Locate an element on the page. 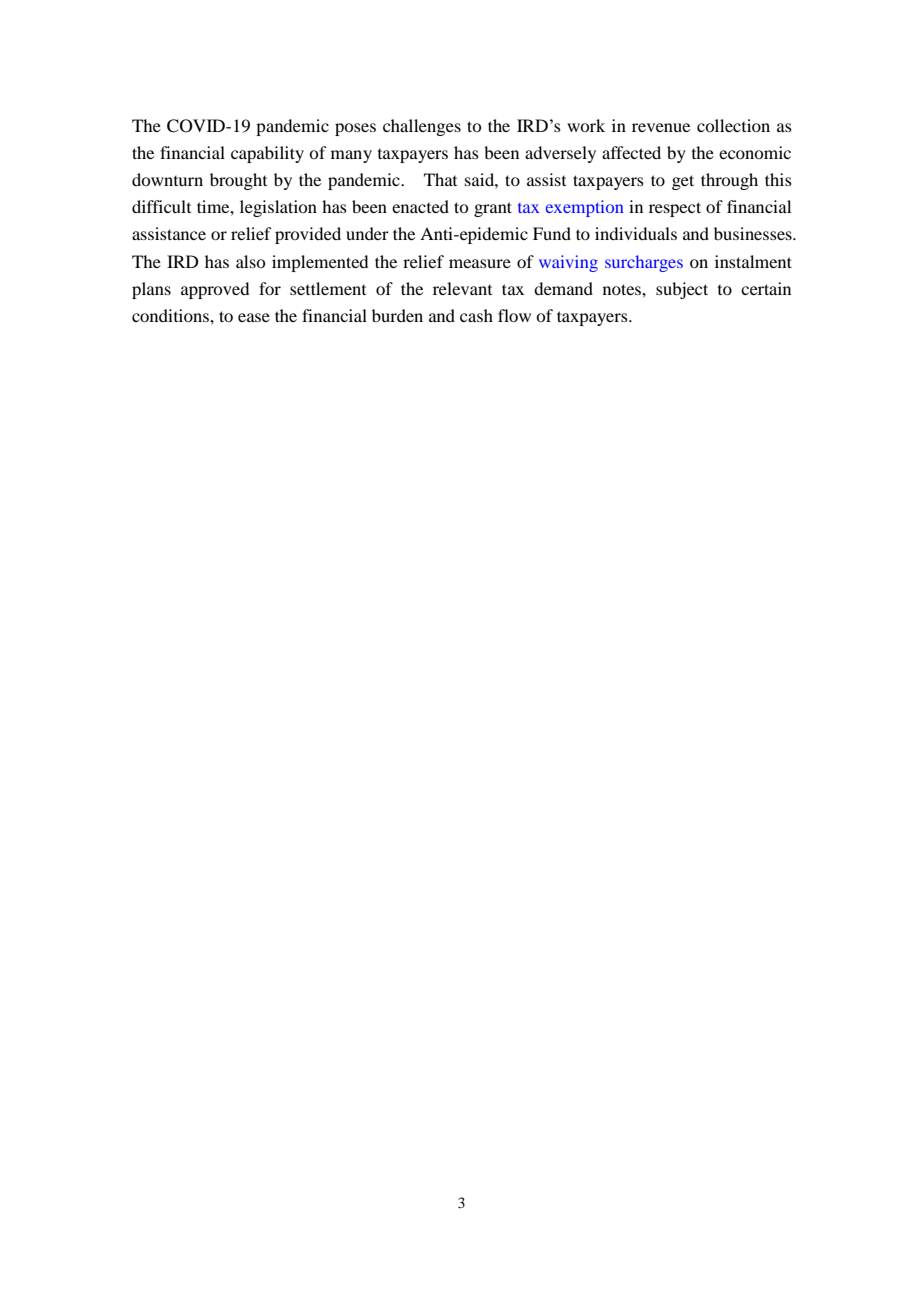  measure is located at coordinates (480, 263).
